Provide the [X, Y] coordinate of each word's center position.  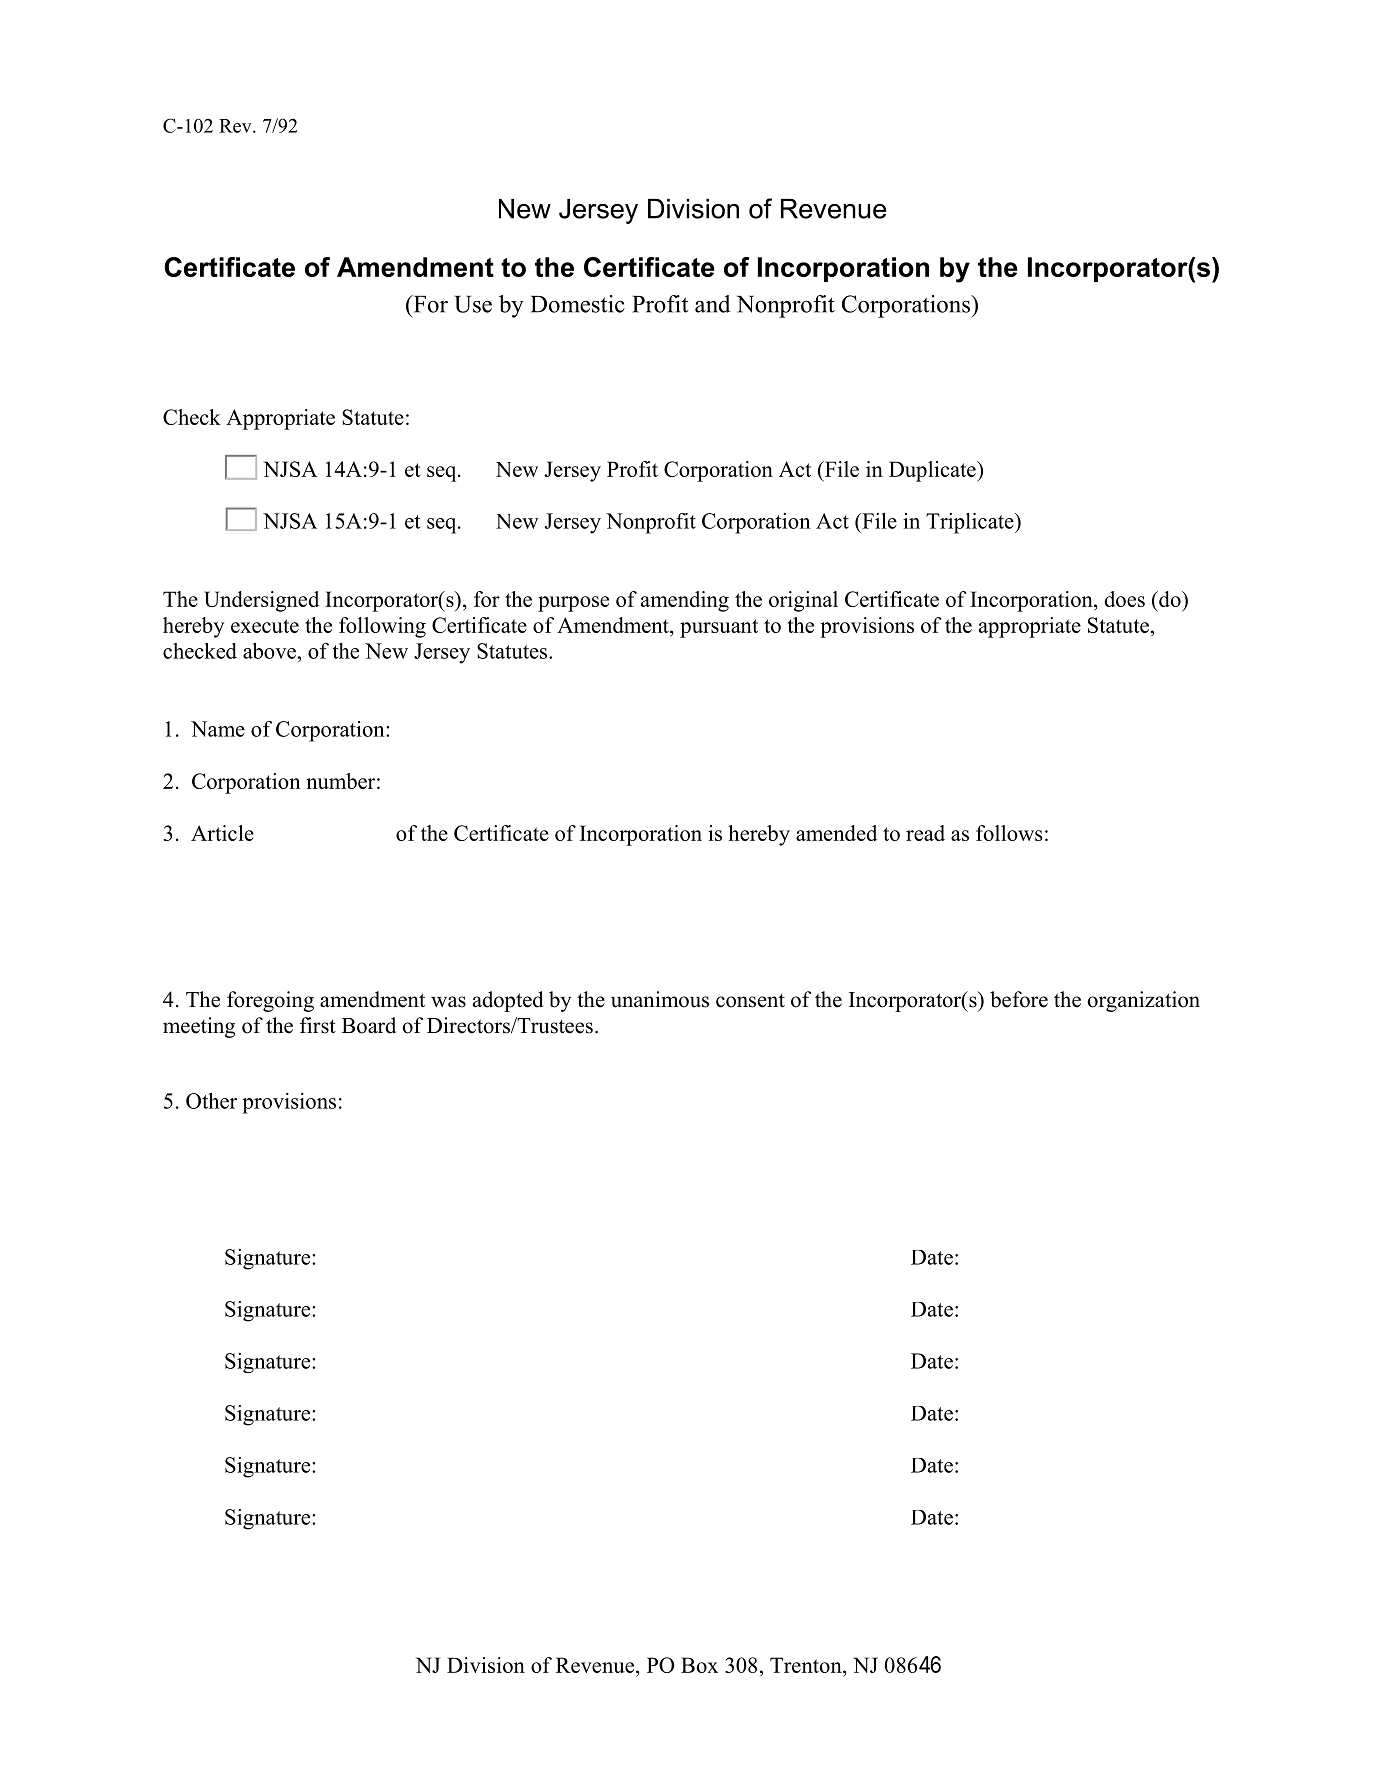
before [1019, 999]
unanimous [660, 999]
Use [473, 304]
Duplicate [933, 471]
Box [699, 1665]
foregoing [270, 1001]
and [712, 304]
